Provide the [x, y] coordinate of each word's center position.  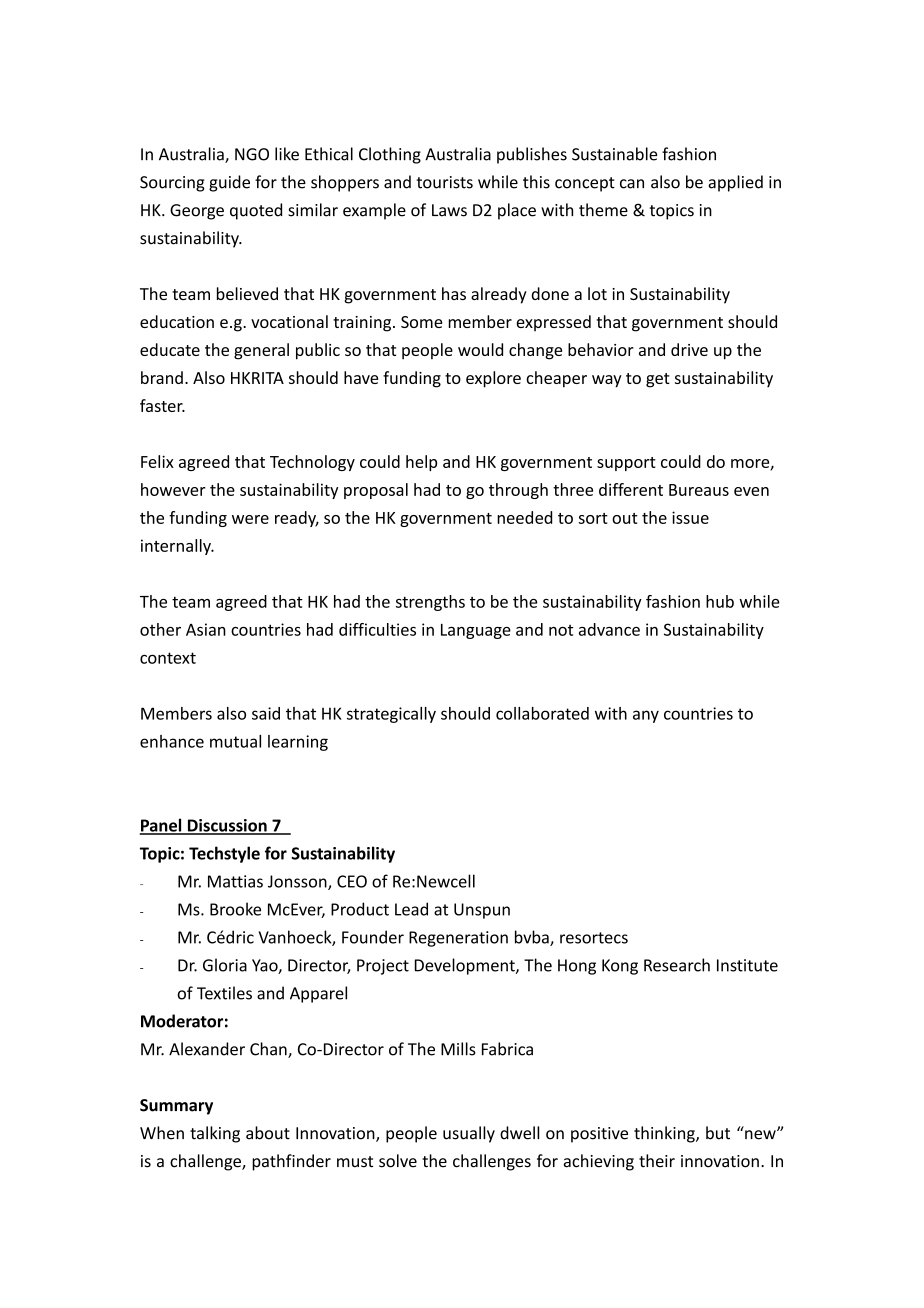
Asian [206, 629]
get [658, 380]
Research [677, 965]
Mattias [235, 881]
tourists [445, 182]
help [421, 463]
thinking [665, 1134]
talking [215, 1134]
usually [469, 1134]
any [646, 716]
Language [476, 631]
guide [229, 183]
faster [162, 405]
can [632, 184]
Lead [411, 909]
